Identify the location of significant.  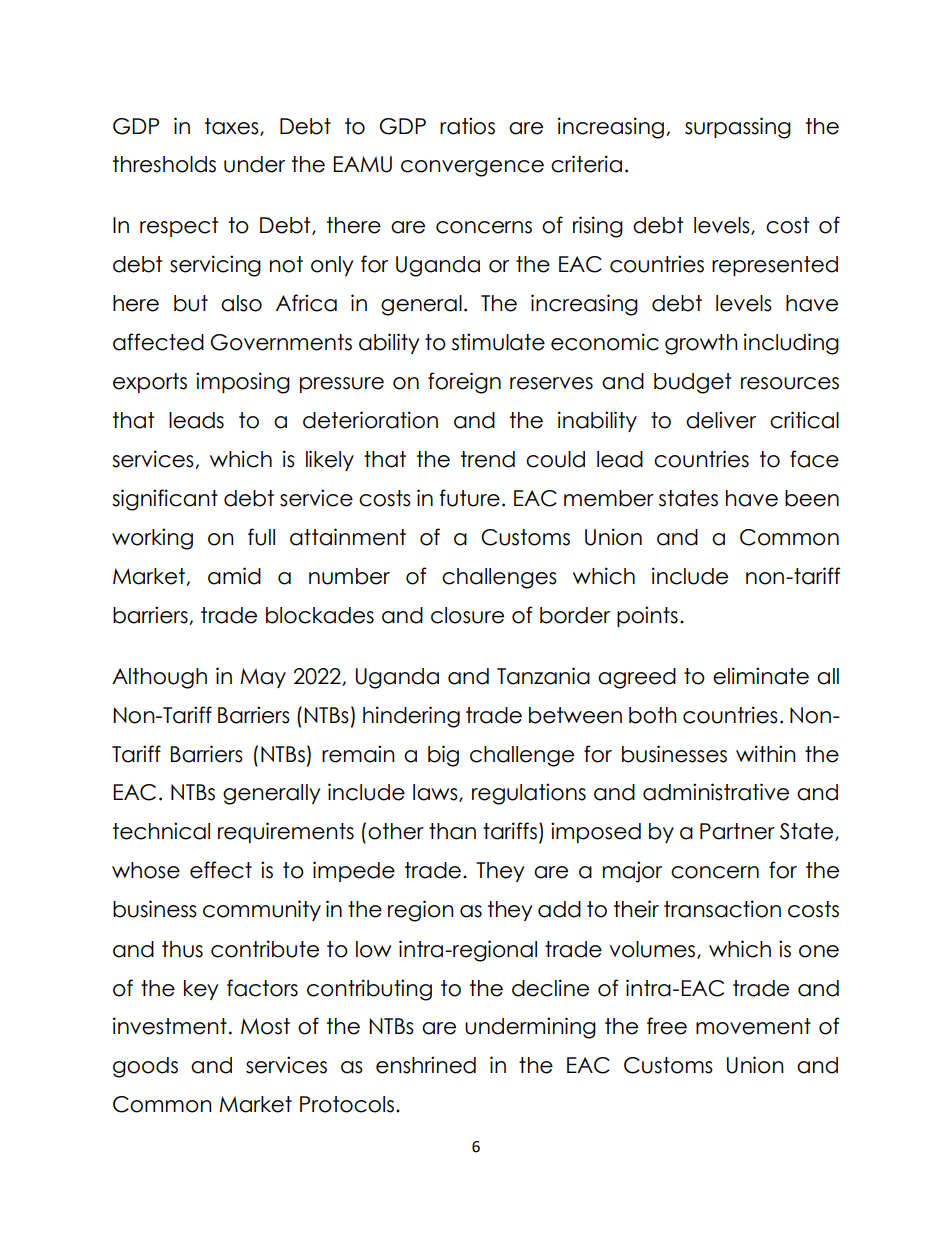
(165, 500).
